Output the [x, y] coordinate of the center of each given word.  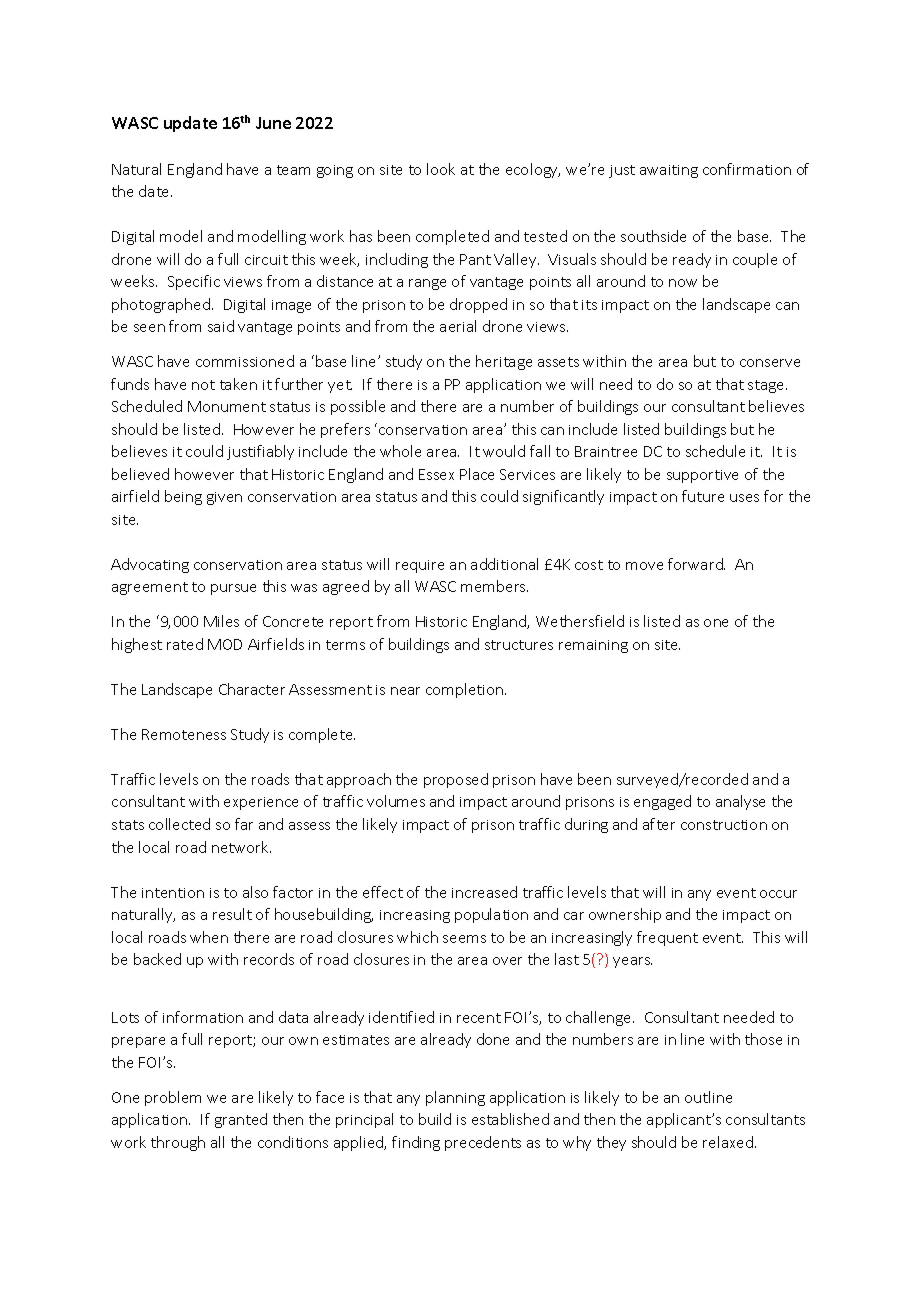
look [441, 169]
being [183, 497]
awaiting [669, 171]
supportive [702, 476]
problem [173, 1098]
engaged [662, 802]
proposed [456, 780]
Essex [436, 474]
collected [179, 824]
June [273, 123]
